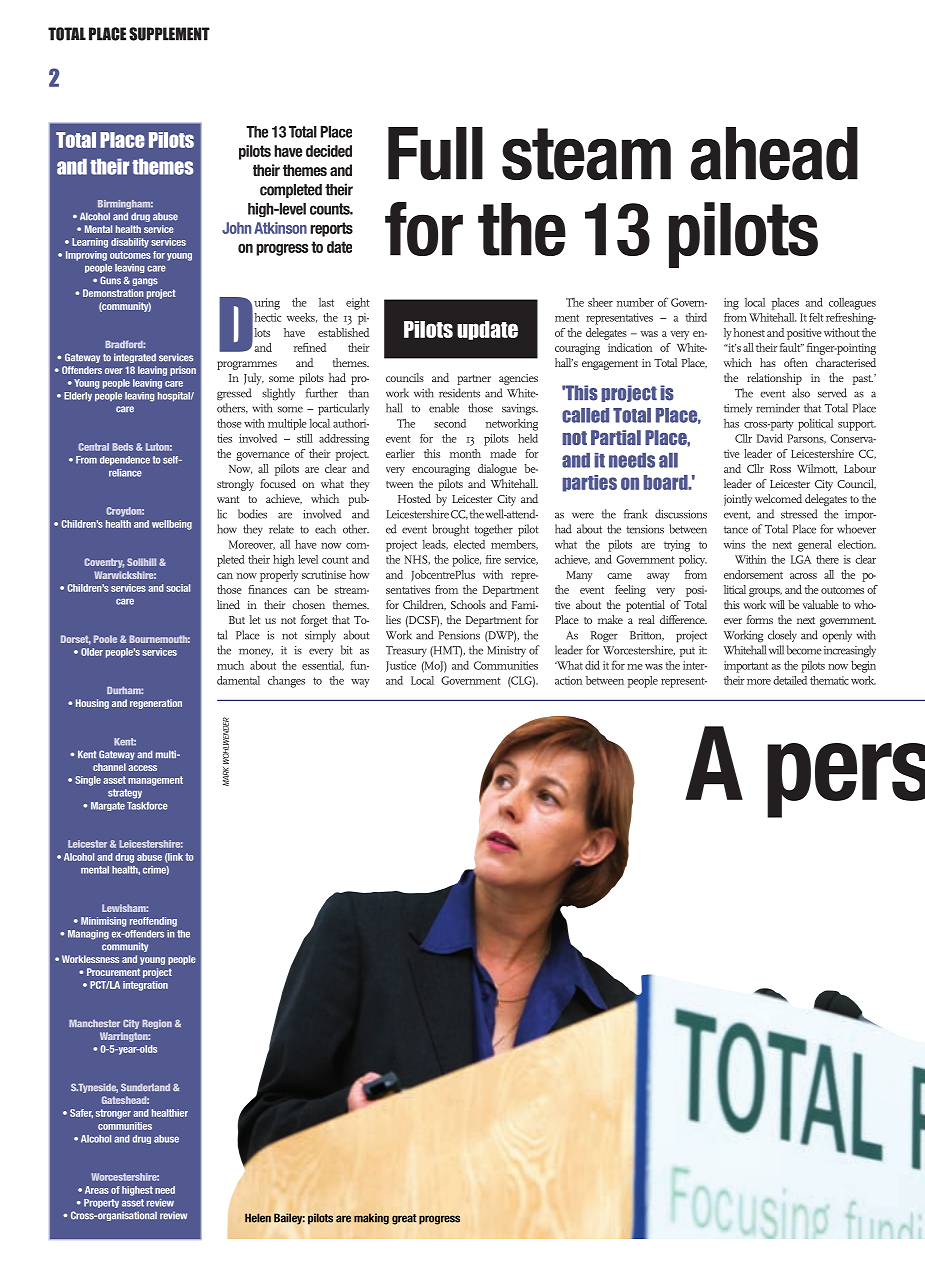  Describe the element at coordinates (236, 228) in the document. I see `John` at that location.
